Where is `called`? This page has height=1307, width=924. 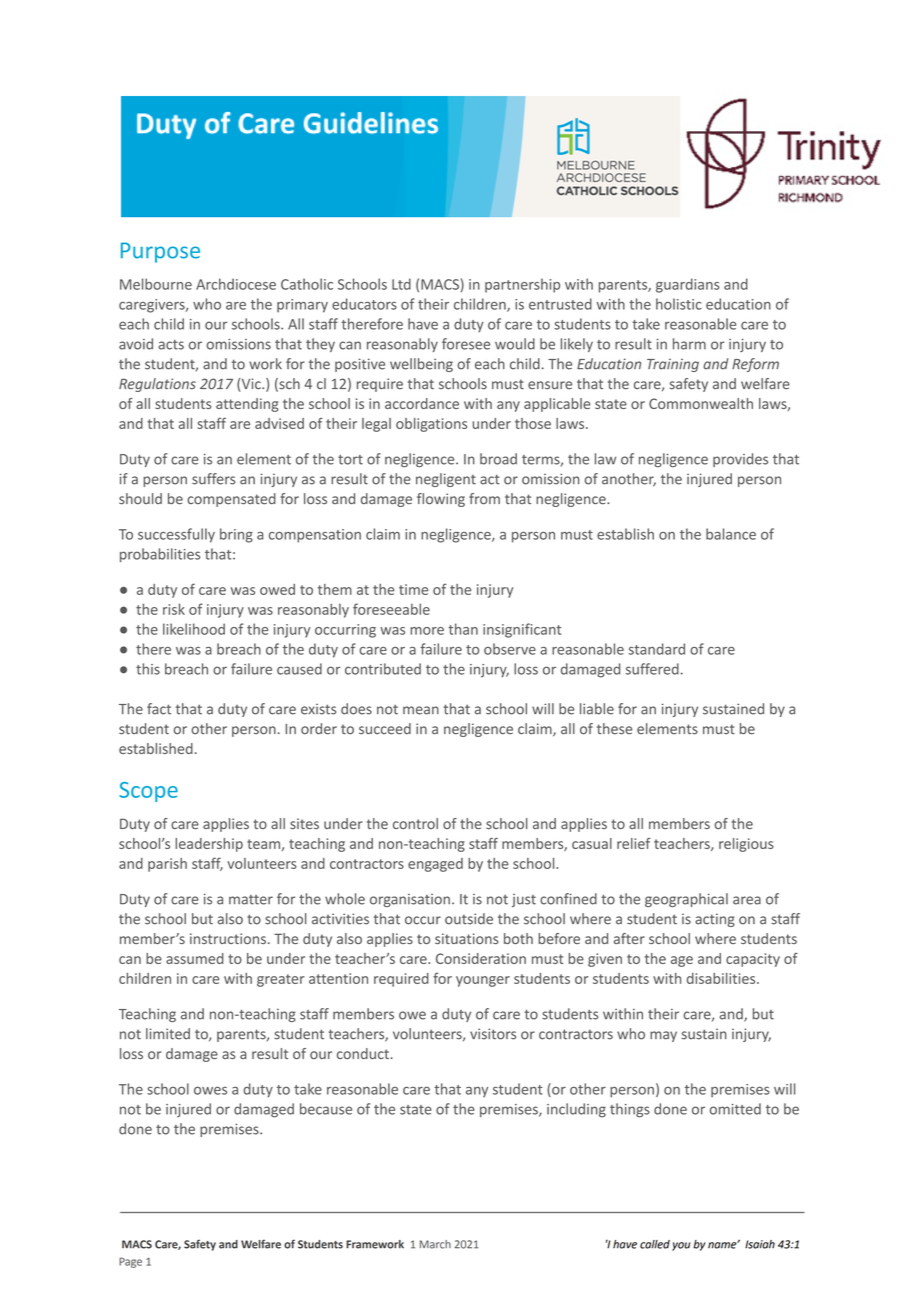 called is located at coordinates (655, 1244).
